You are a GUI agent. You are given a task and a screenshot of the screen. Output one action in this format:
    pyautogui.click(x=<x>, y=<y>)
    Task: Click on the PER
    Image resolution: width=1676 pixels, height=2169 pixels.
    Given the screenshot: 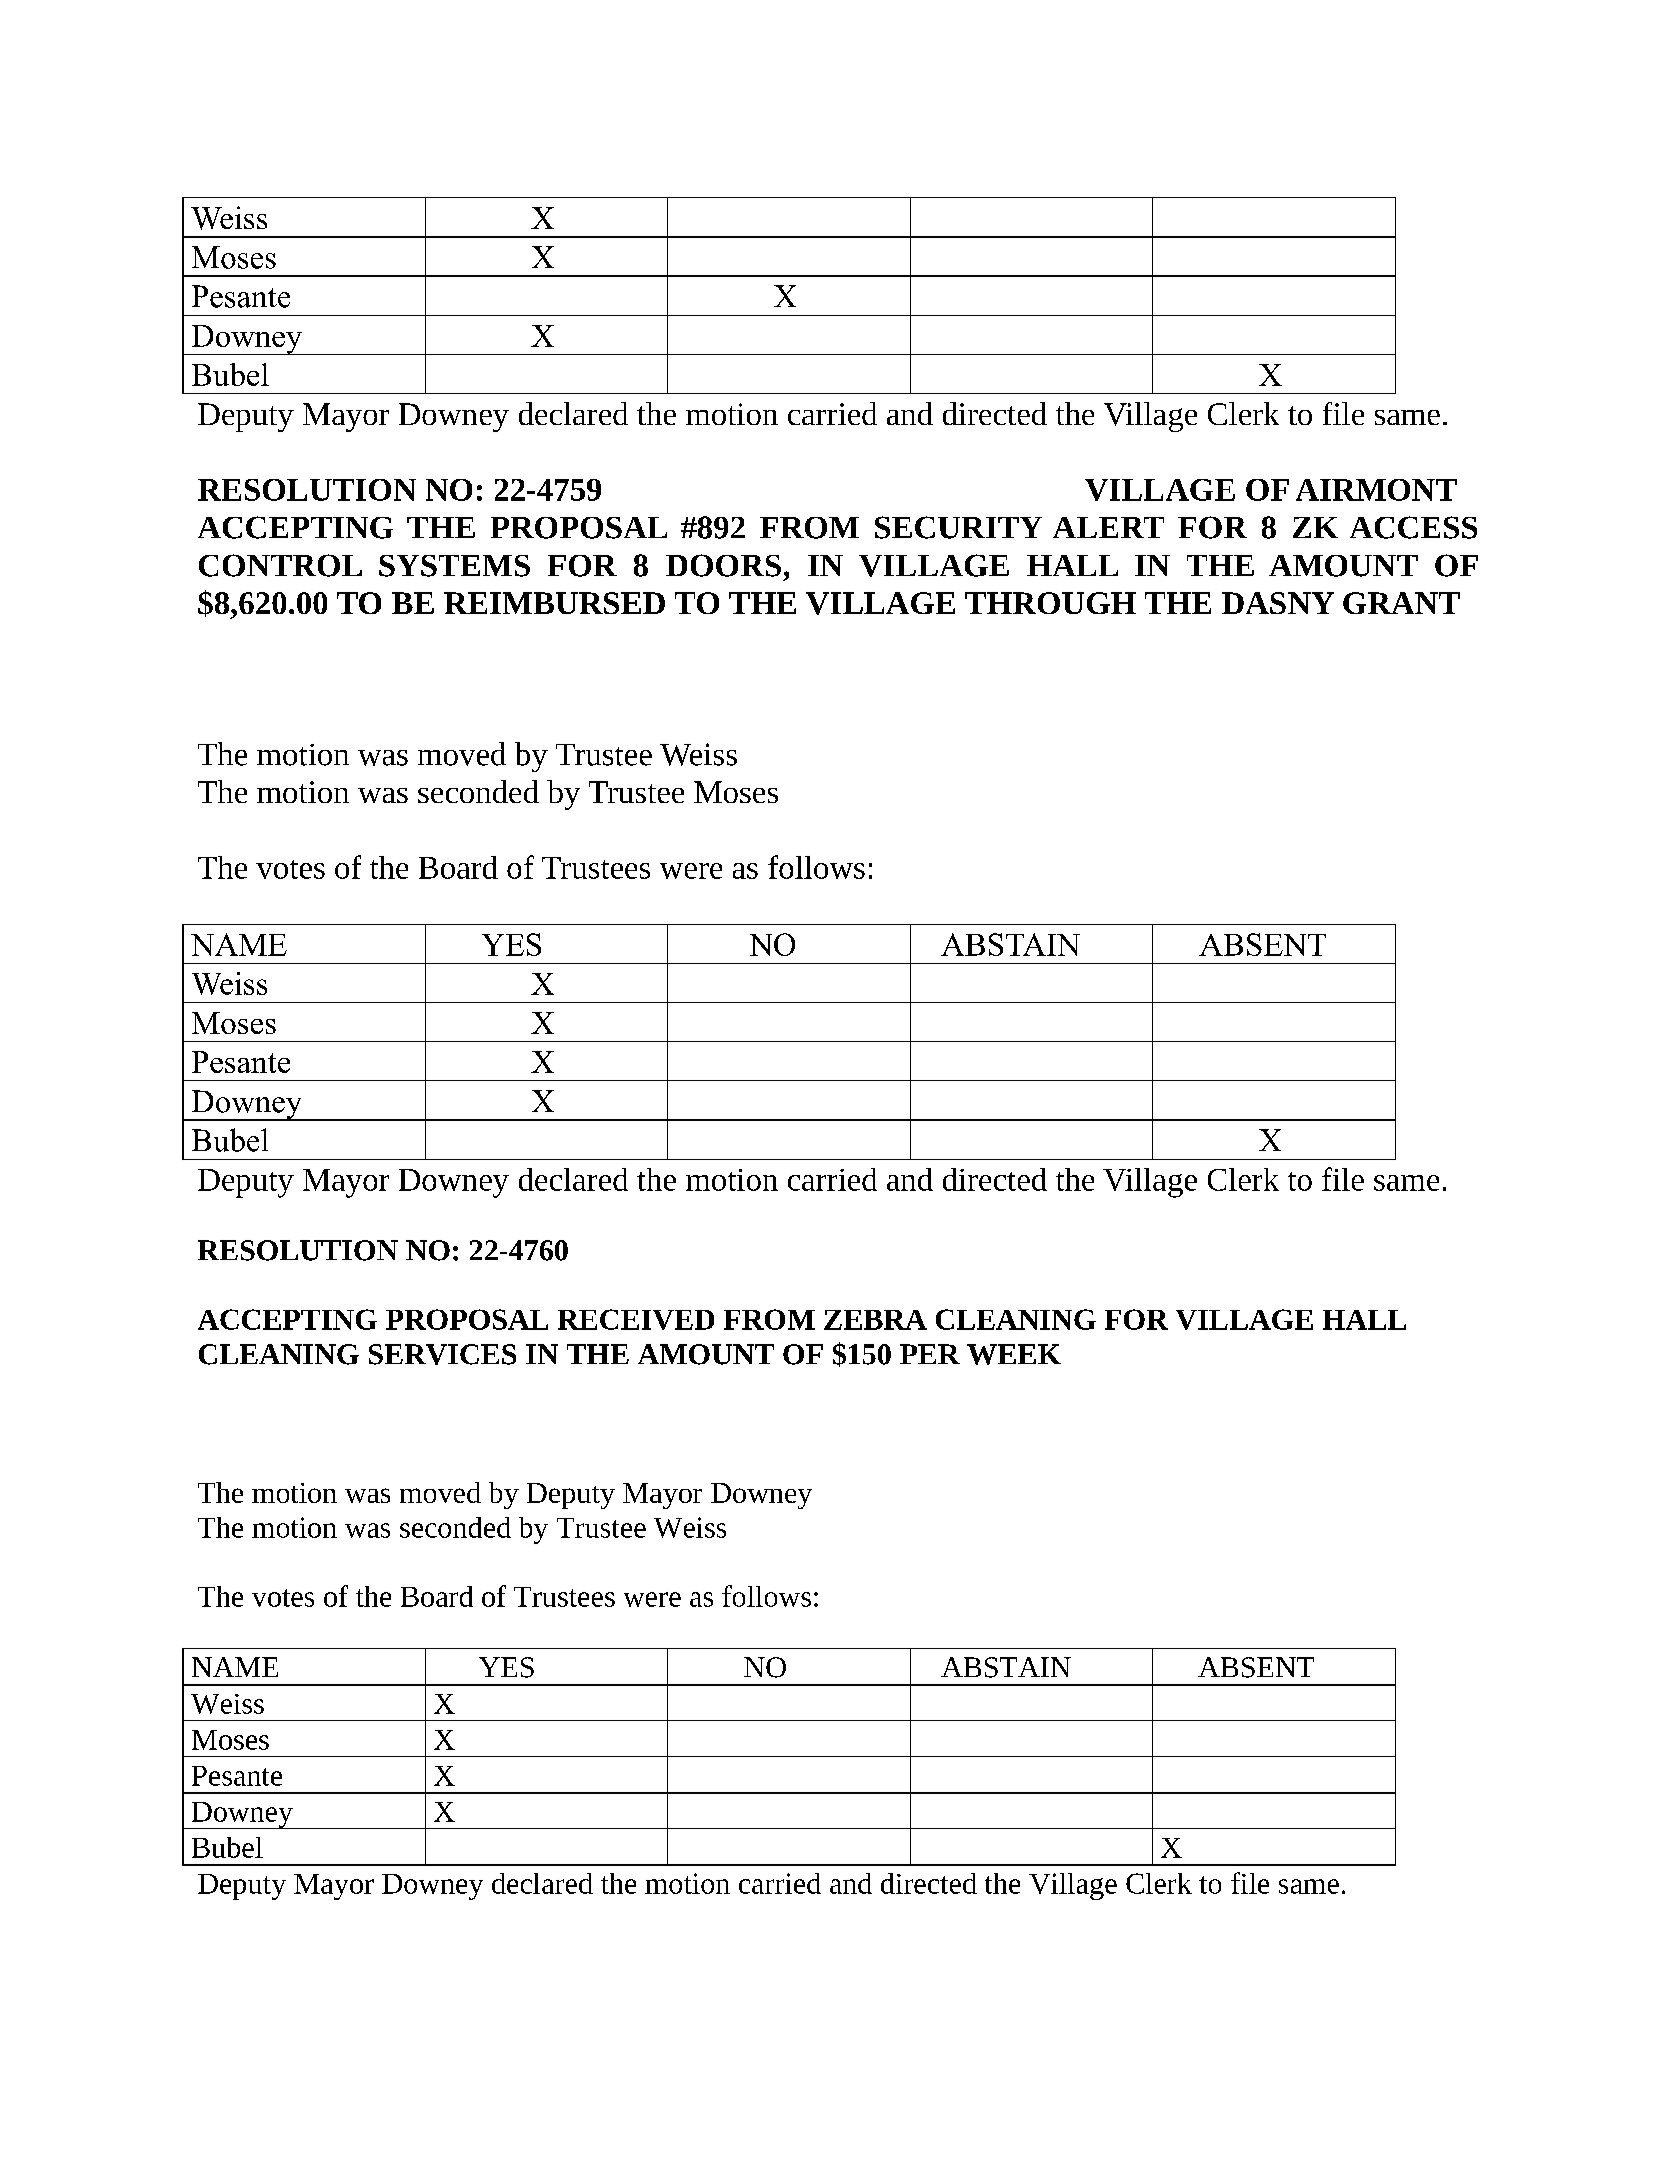 What is the action you would take?
    pyautogui.click(x=930, y=1354)
